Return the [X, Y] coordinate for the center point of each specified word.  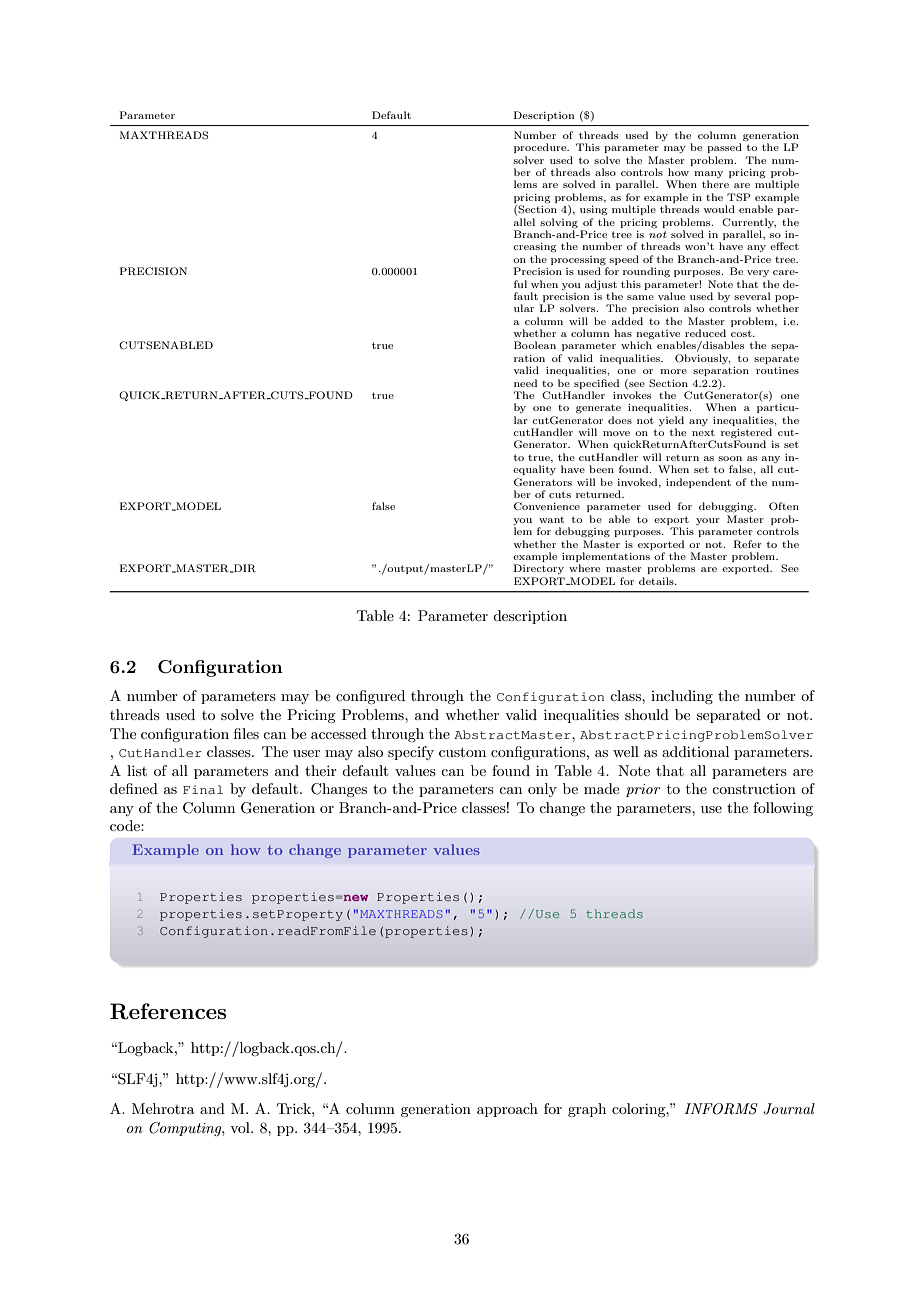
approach [507, 1110]
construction [754, 789]
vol [241, 1127]
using [593, 211]
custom [462, 752]
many [708, 176]
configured [370, 697]
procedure [541, 148]
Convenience [547, 506]
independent [698, 483]
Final [203, 789]
